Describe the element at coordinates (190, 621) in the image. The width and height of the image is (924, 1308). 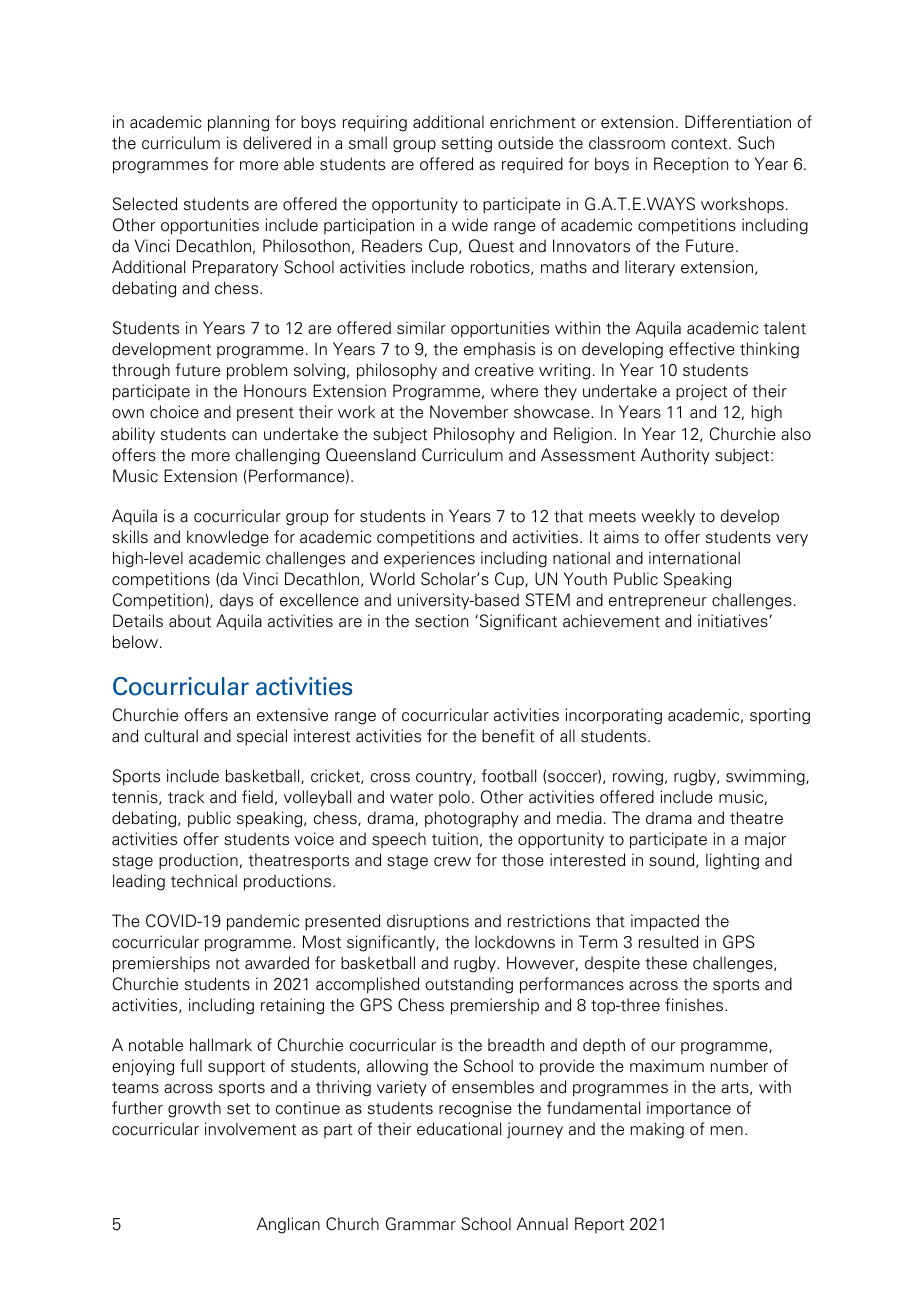
I see `about` at that location.
